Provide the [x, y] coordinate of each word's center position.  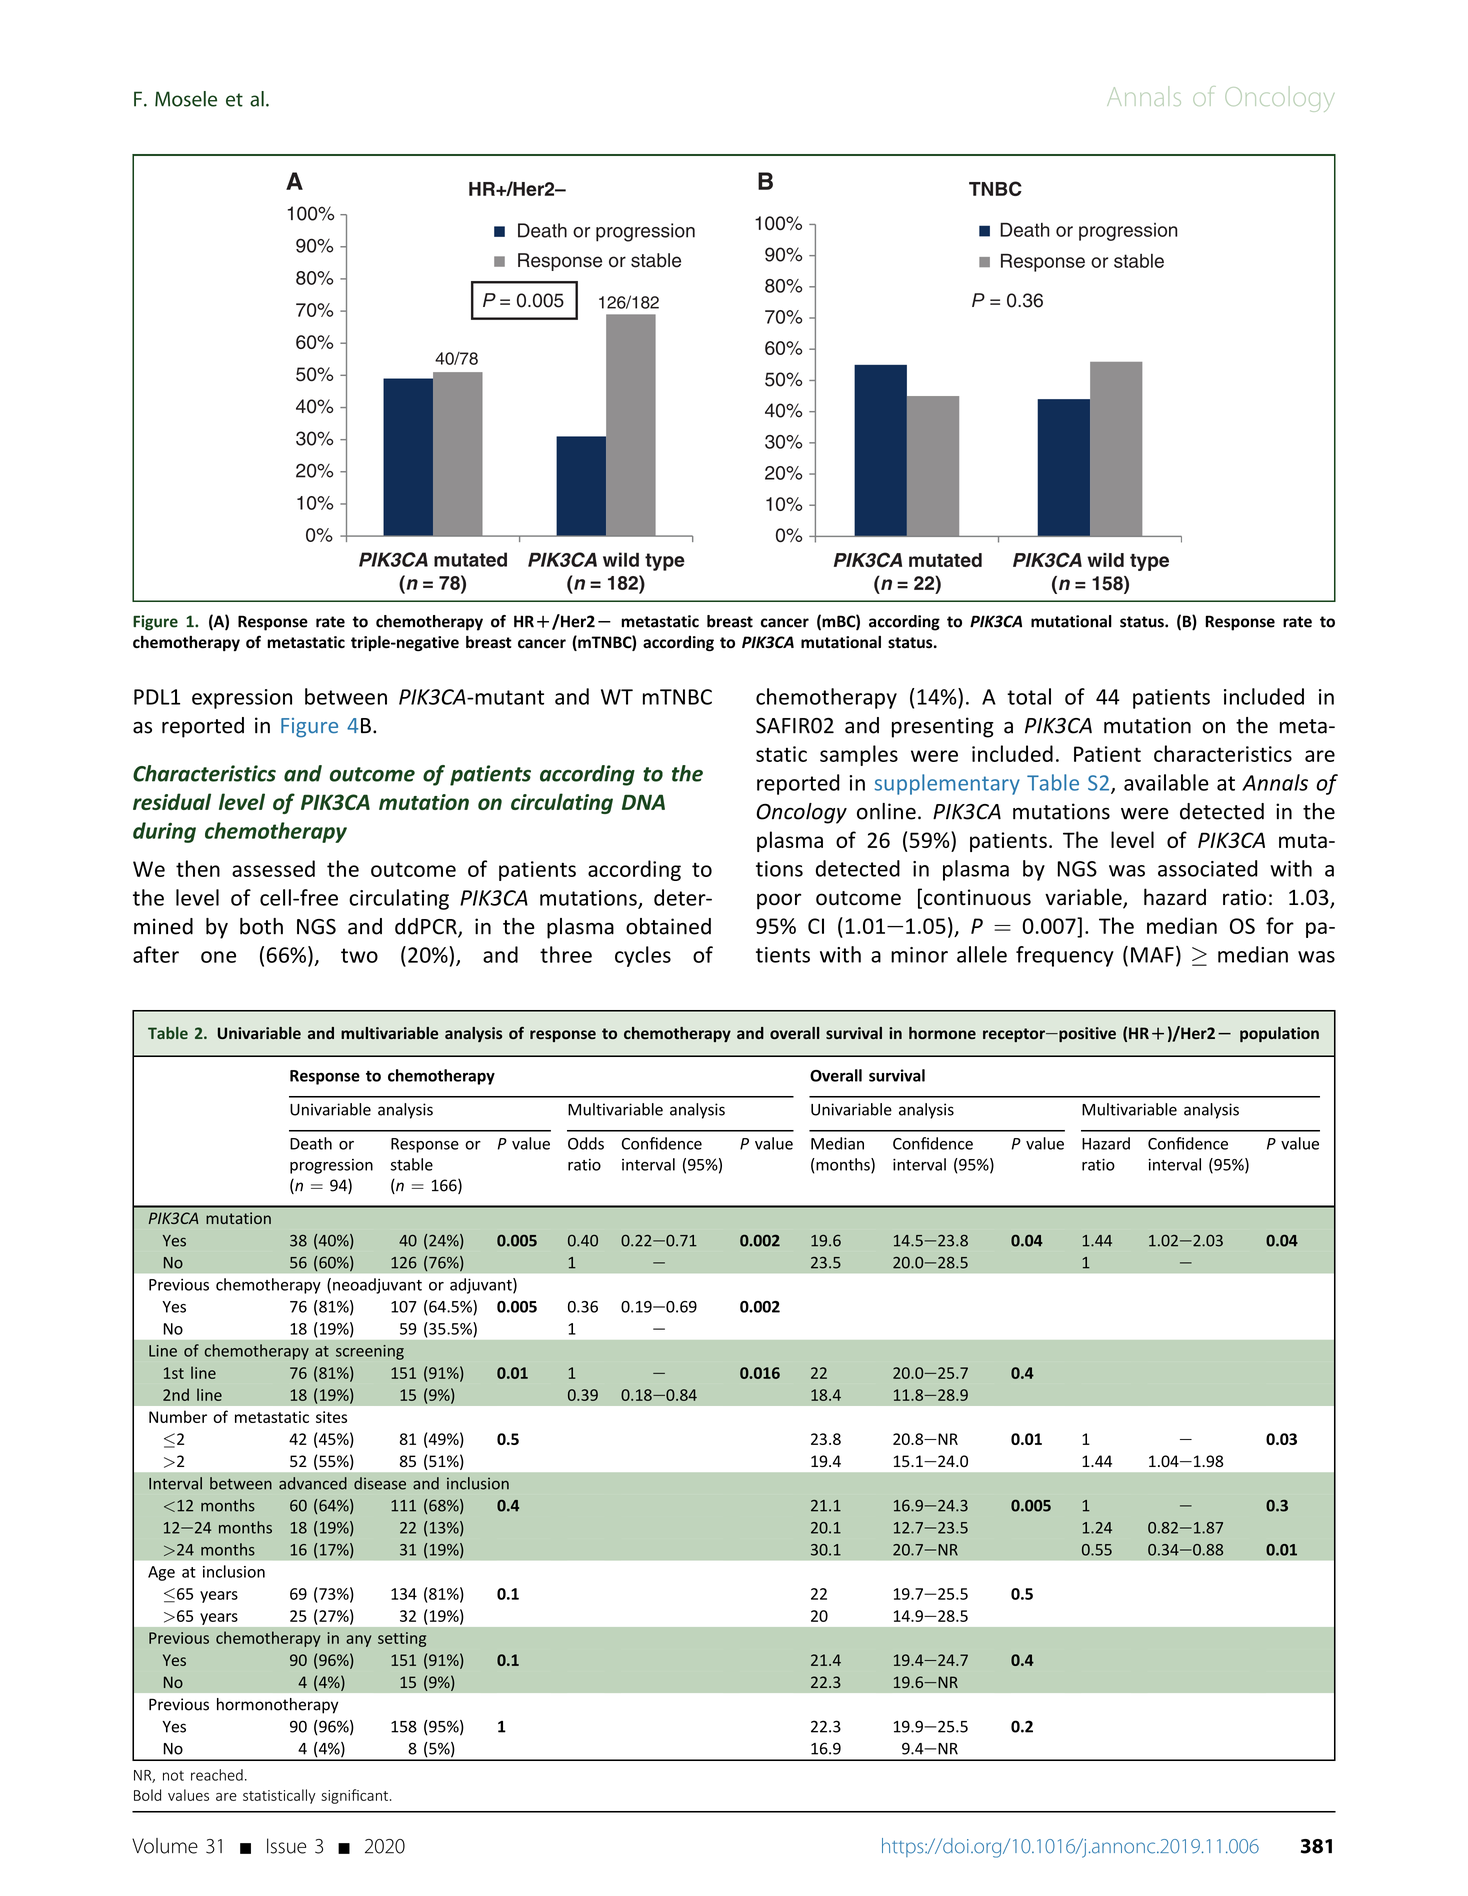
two [359, 955]
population [1279, 1034]
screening [370, 1352]
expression [242, 699]
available [1166, 782]
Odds [586, 1143]
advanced [313, 1483]
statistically [279, 1796]
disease [380, 1483]
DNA [643, 802]
